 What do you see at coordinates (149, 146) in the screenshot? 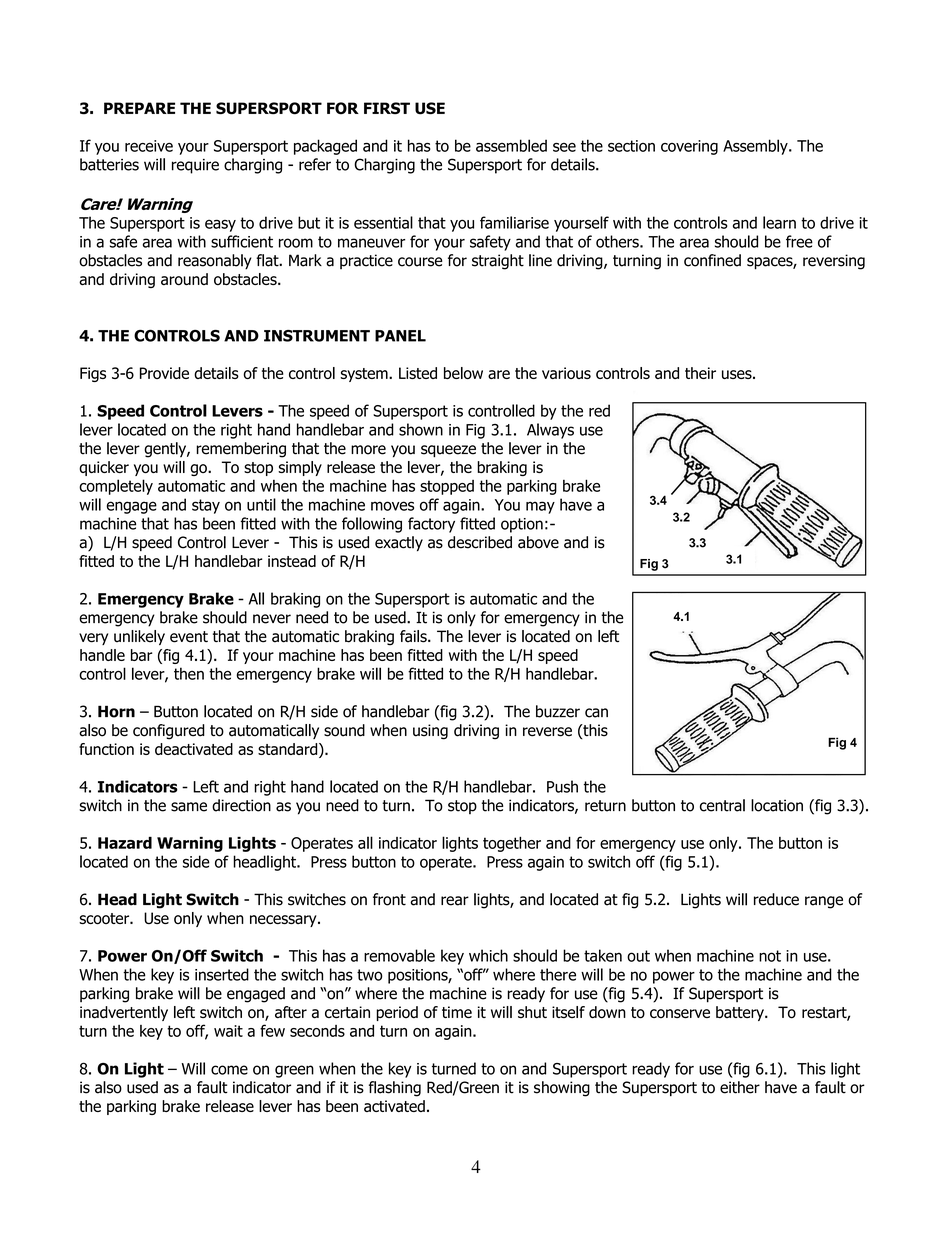
I see `receive` at bounding box center [149, 146].
